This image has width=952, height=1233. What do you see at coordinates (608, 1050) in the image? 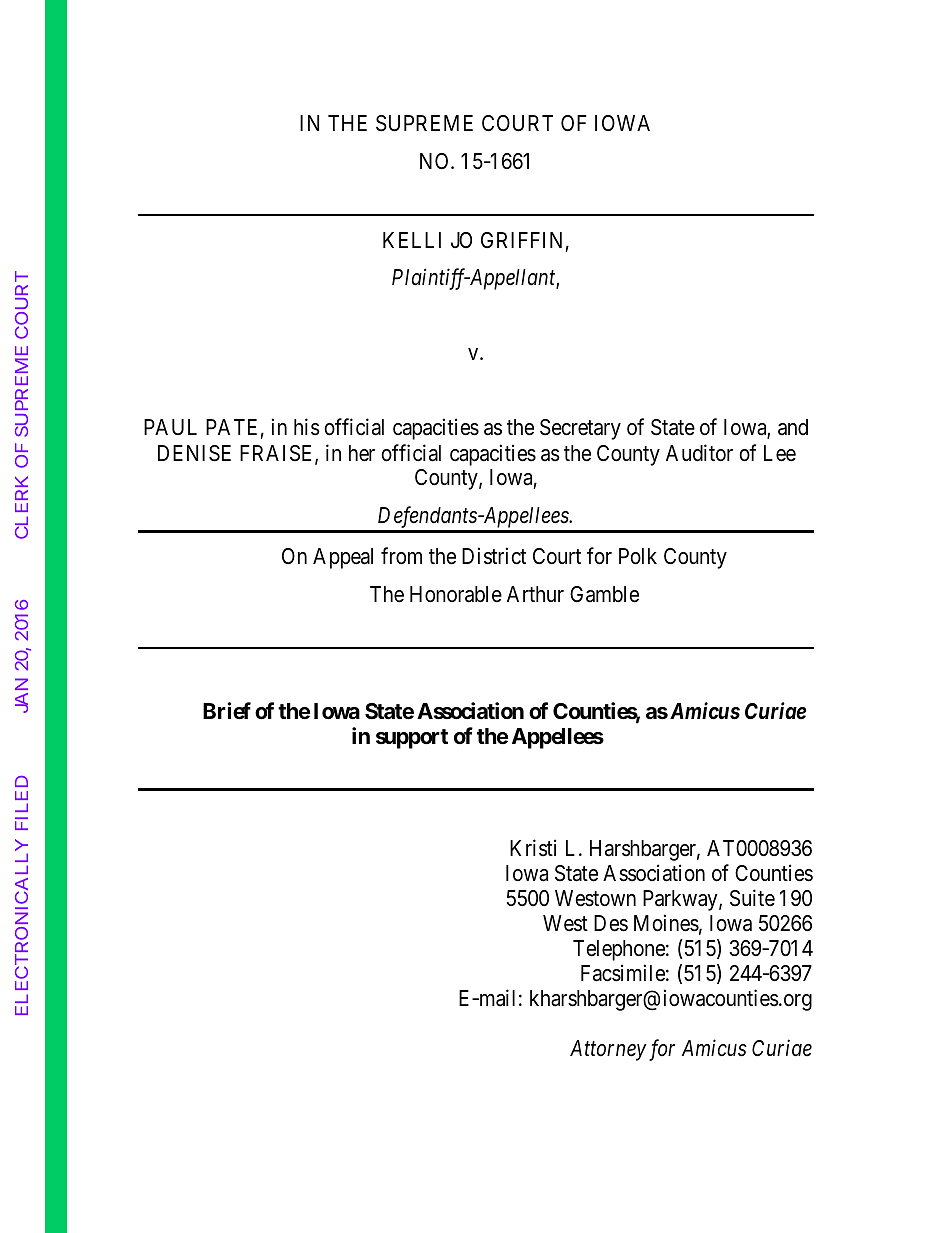
I see `Attorney` at bounding box center [608, 1050].
